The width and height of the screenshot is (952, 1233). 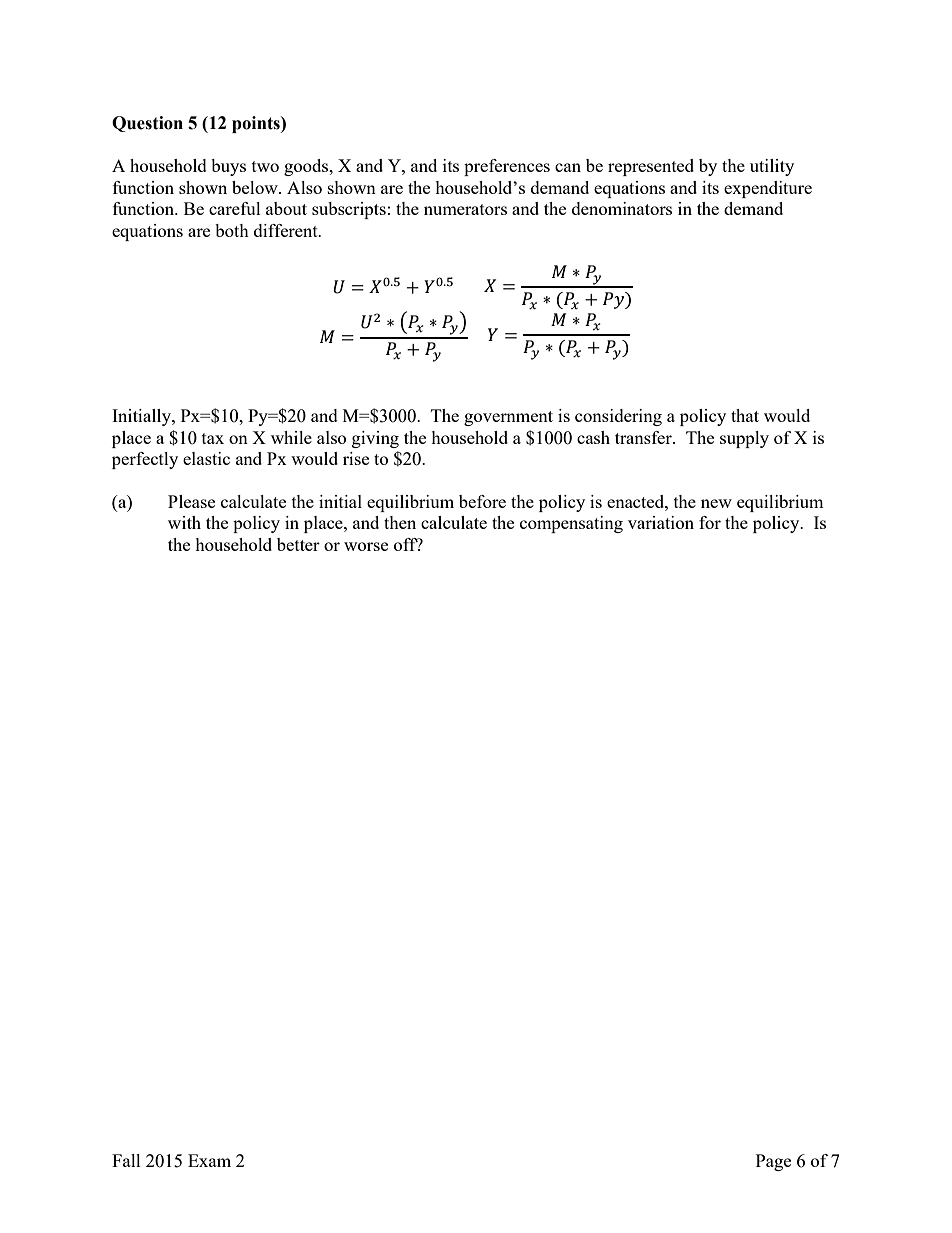 What do you see at coordinates (507, 167) in the screenshot?
I see `preferences` at bounding box center [507, 167].
